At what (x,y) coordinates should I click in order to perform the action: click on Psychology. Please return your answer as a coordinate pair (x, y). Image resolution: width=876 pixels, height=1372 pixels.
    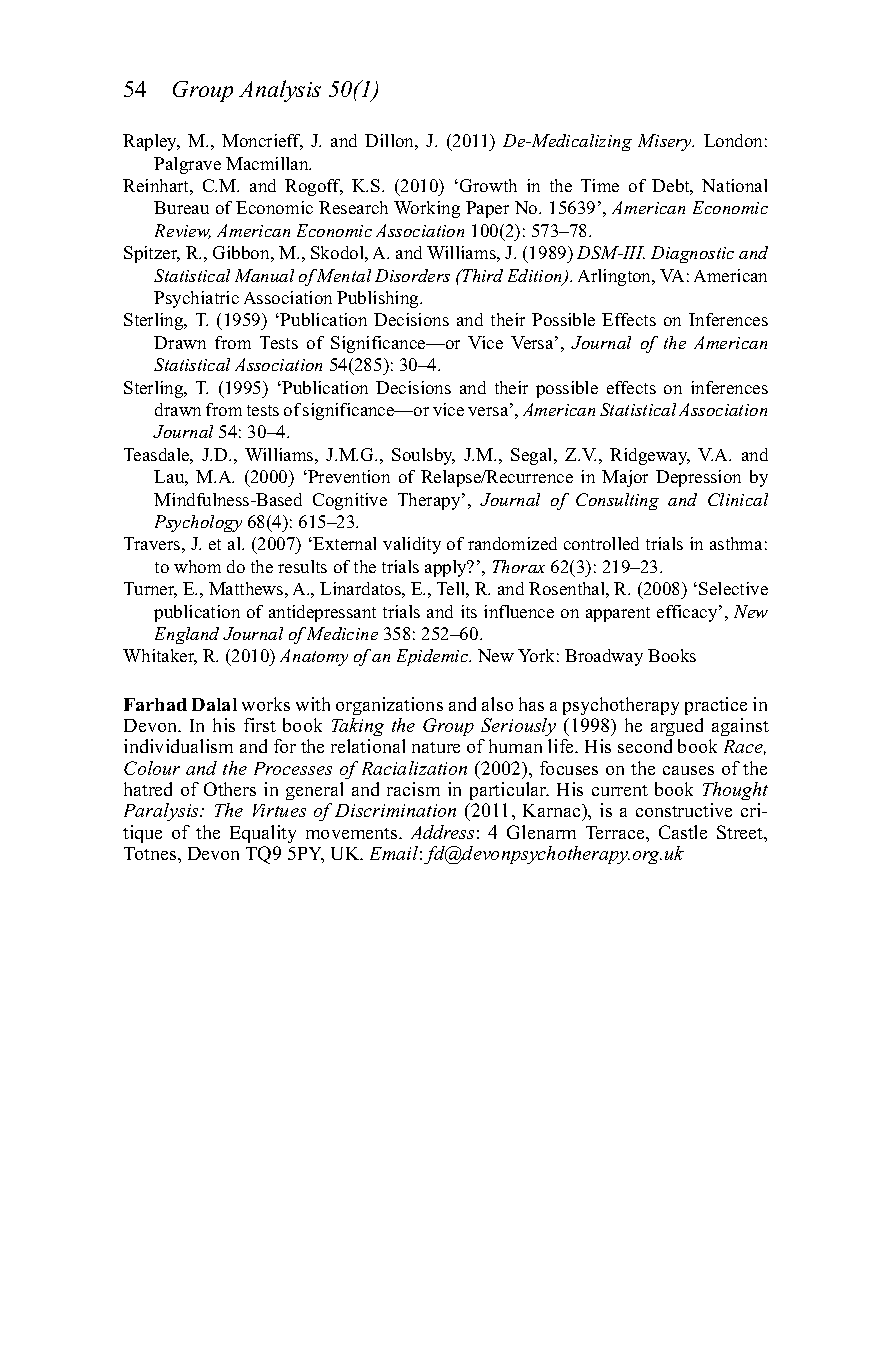
    Looking at the image, I should click on (198, 523).
